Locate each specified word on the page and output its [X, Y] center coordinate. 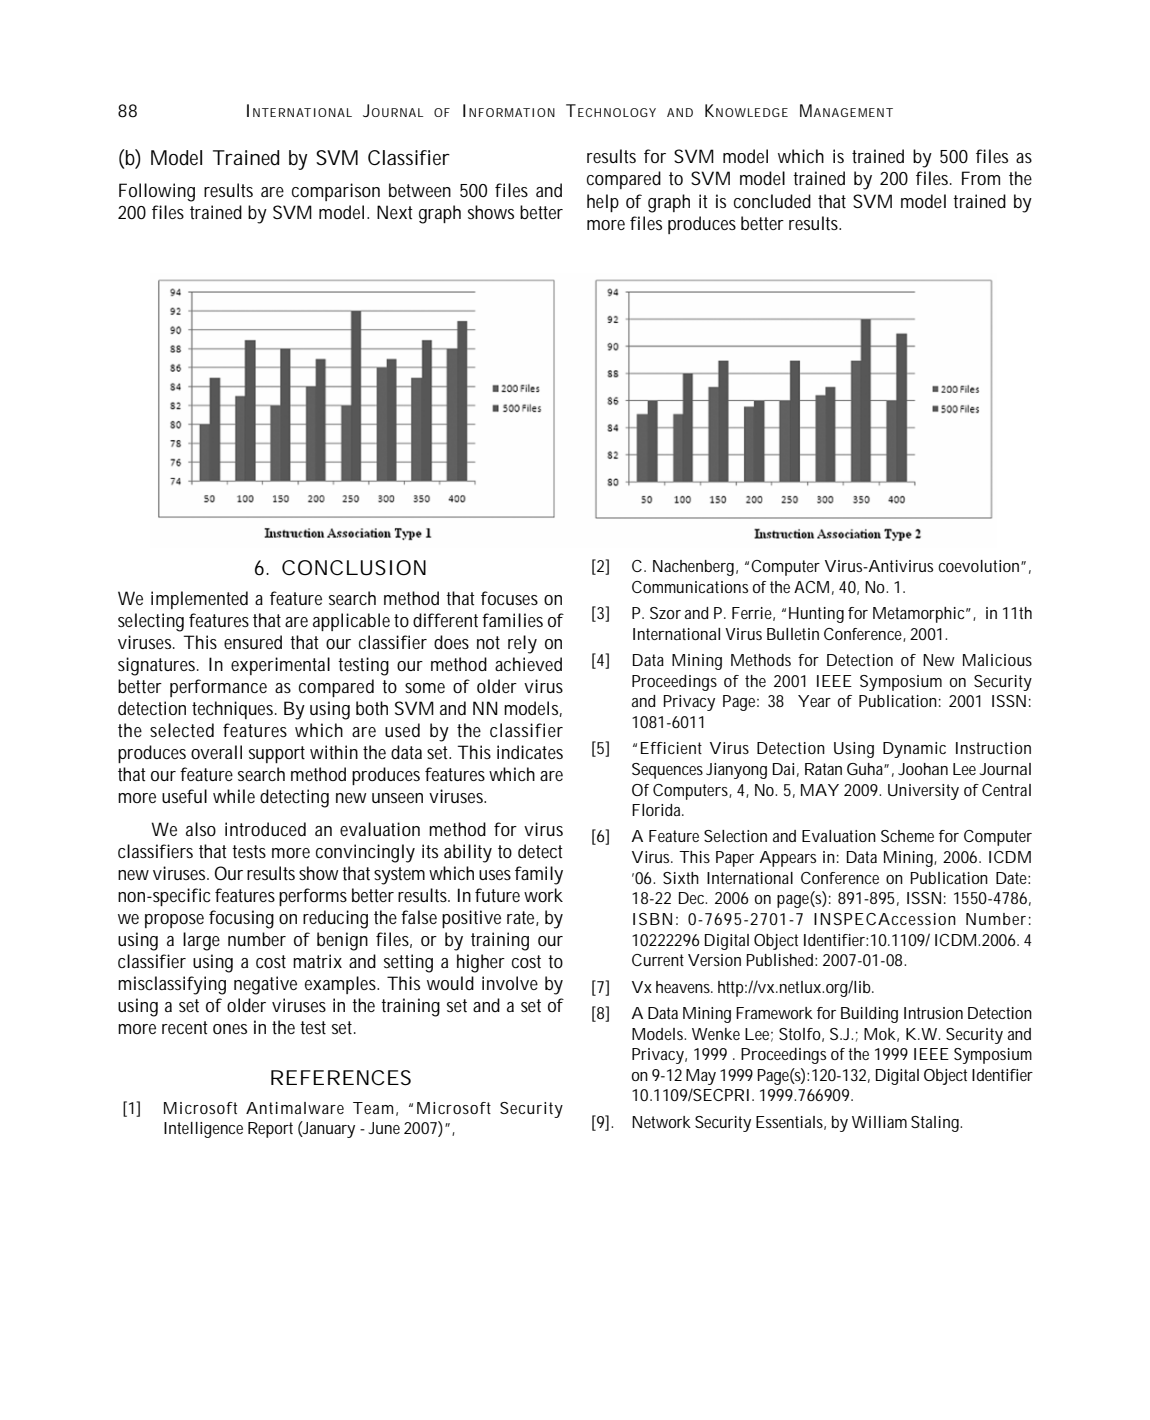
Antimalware [295, 1108]
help [603, 203]
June [384, 1128]
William [879, 1122]
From [981, 178]
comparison [336, 192]
